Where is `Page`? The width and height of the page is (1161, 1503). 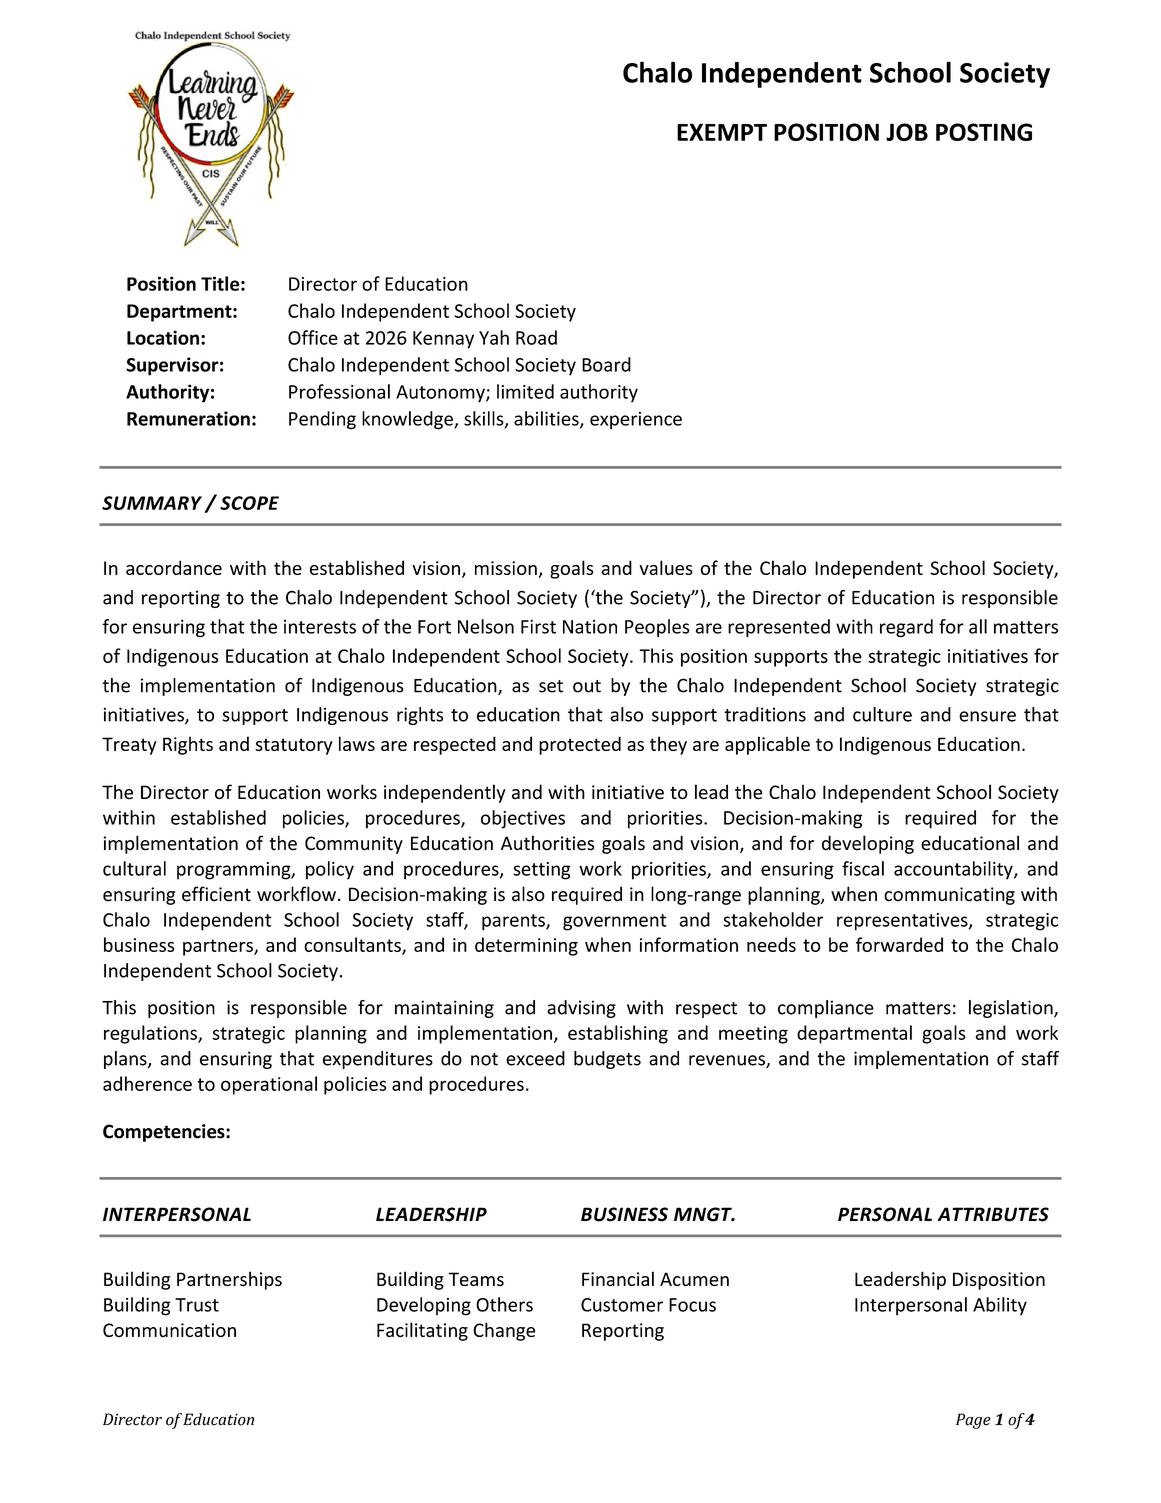 Page is located at coordinates (973, 1421).
